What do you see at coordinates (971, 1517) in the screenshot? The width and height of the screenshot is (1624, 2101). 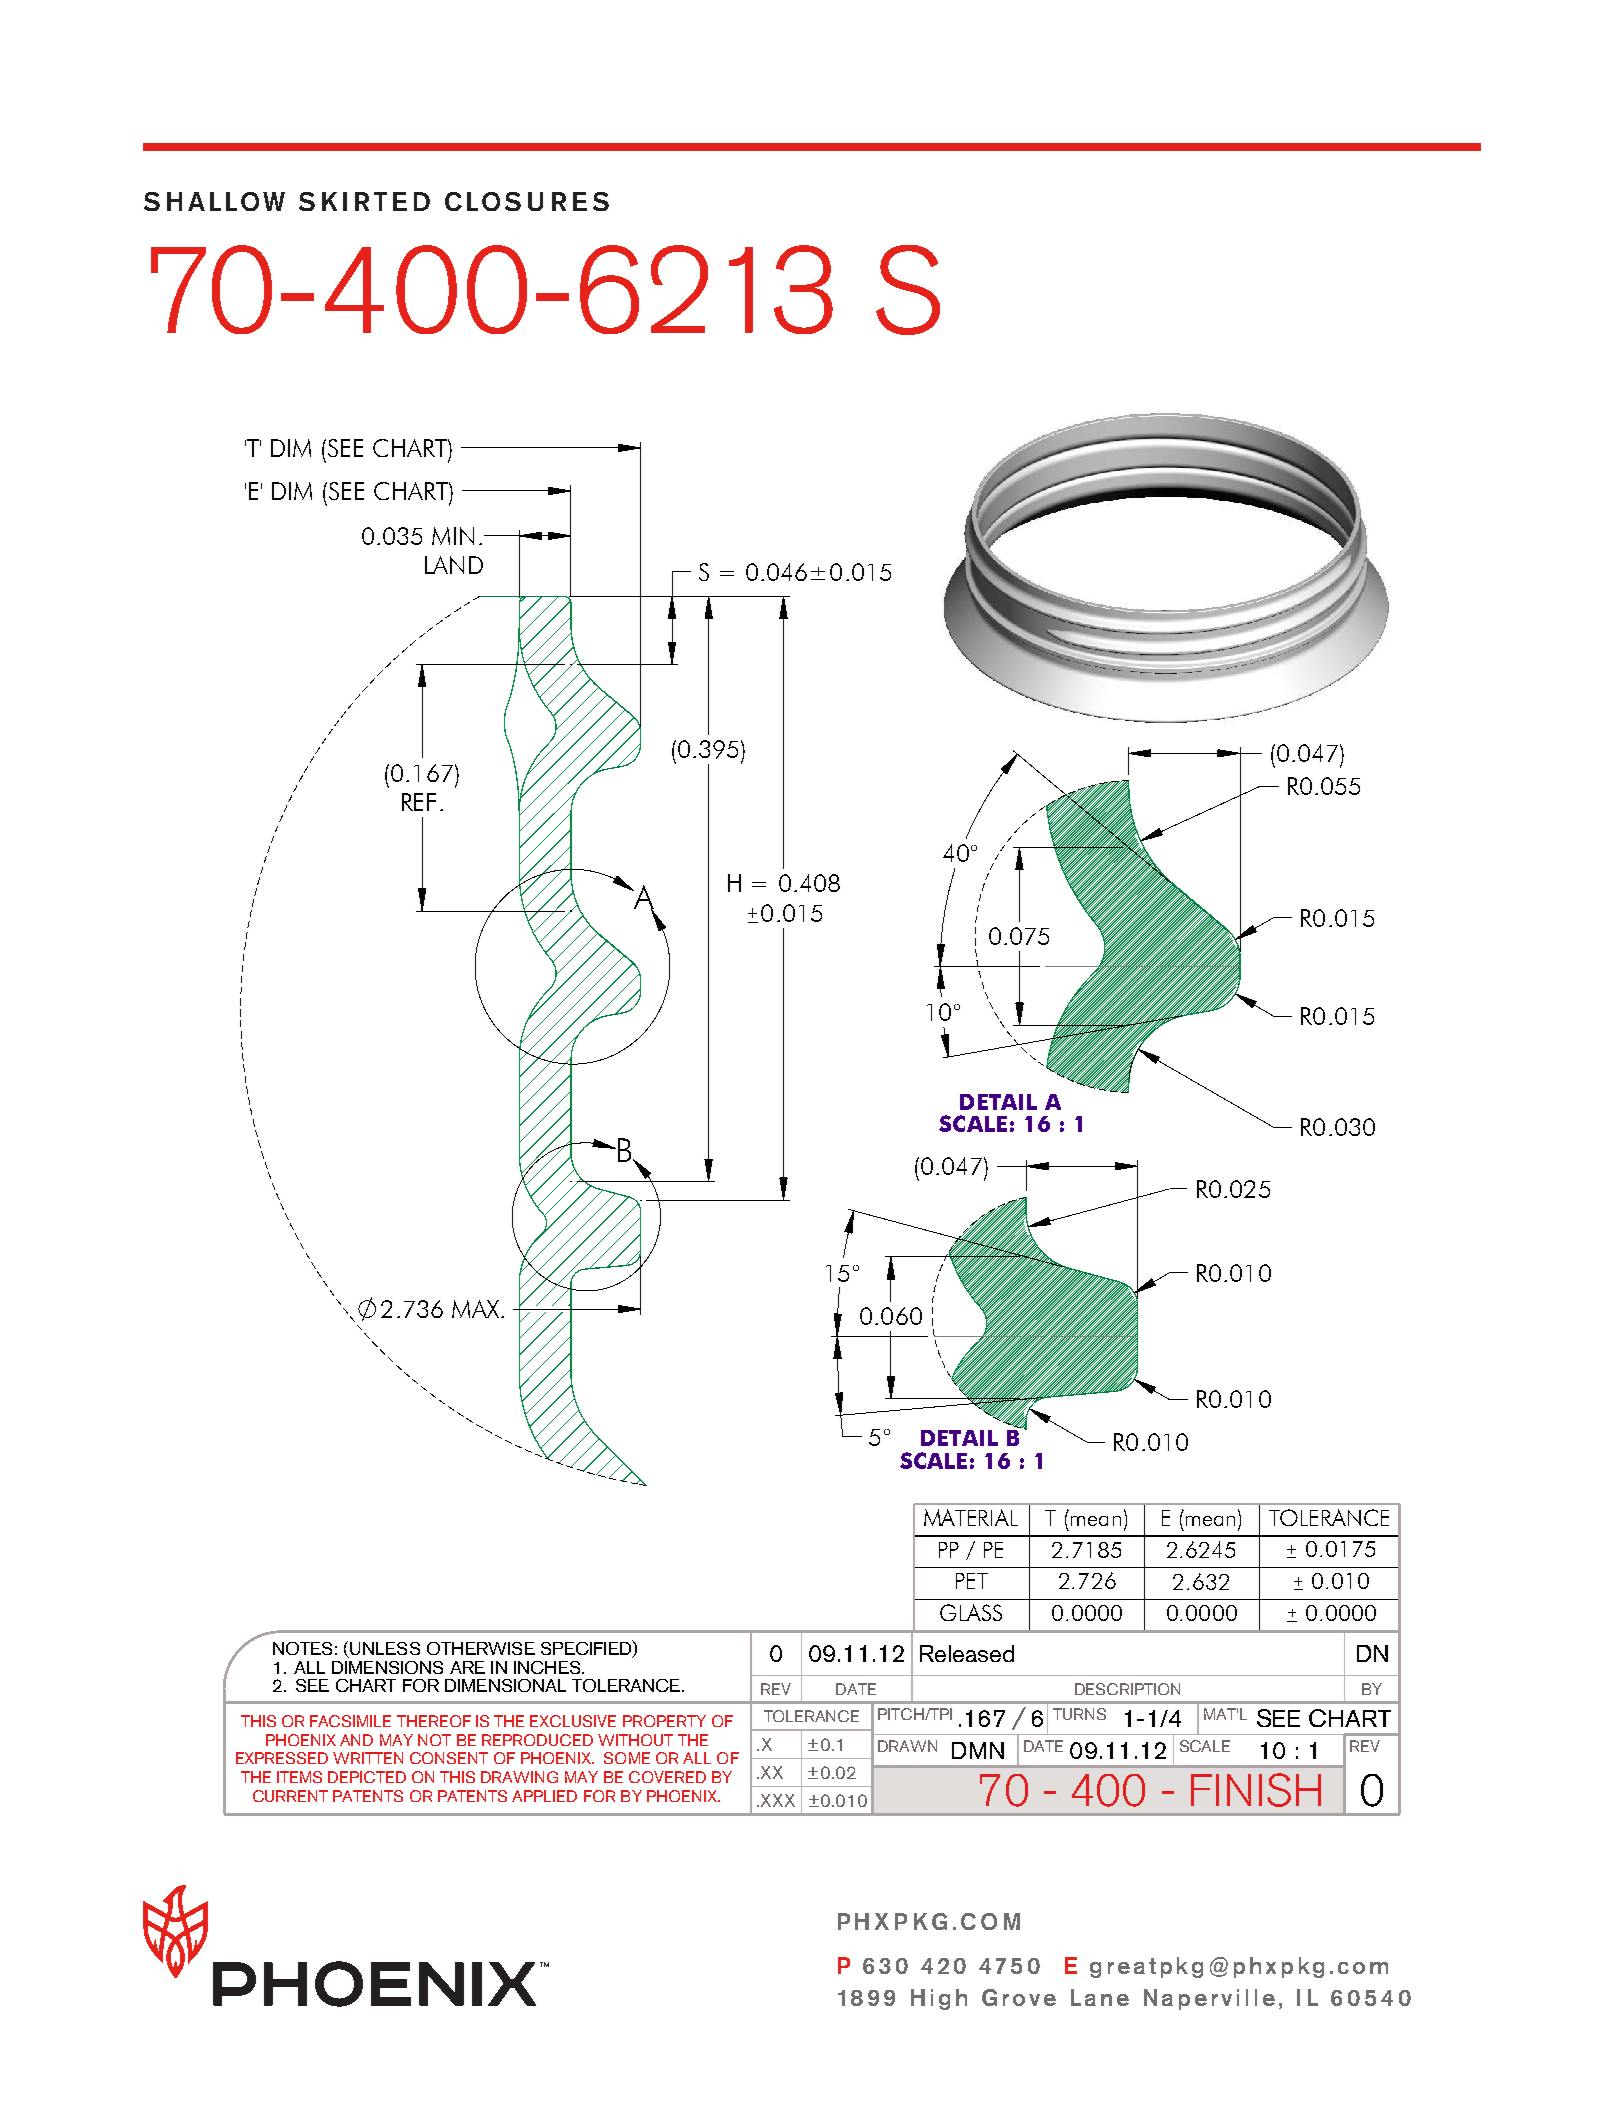 I see `MATERIAL` at bounding box center [971, 1517].
